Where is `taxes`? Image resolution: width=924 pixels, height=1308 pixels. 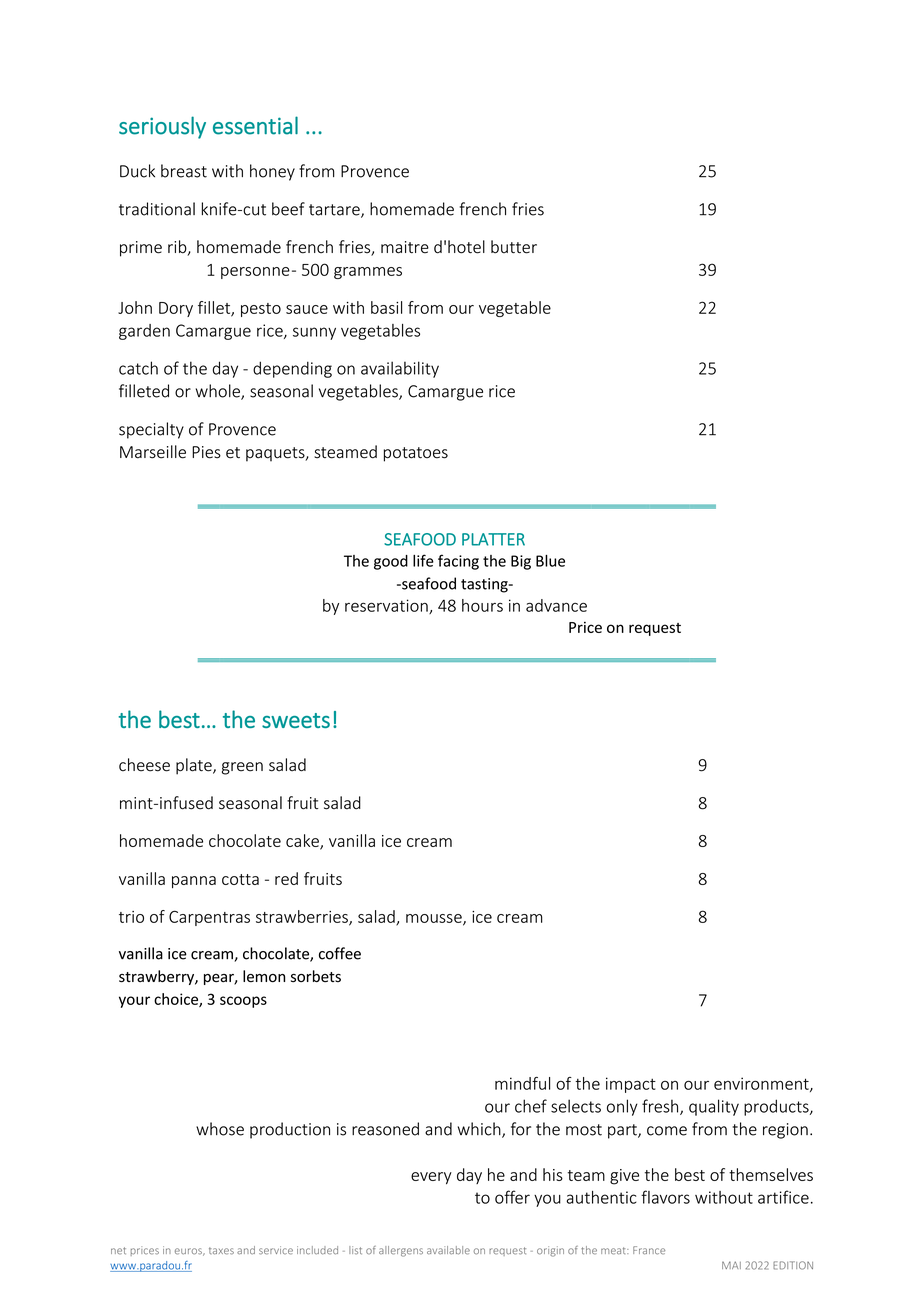
taxes is located at coordinates (221, 1251).
